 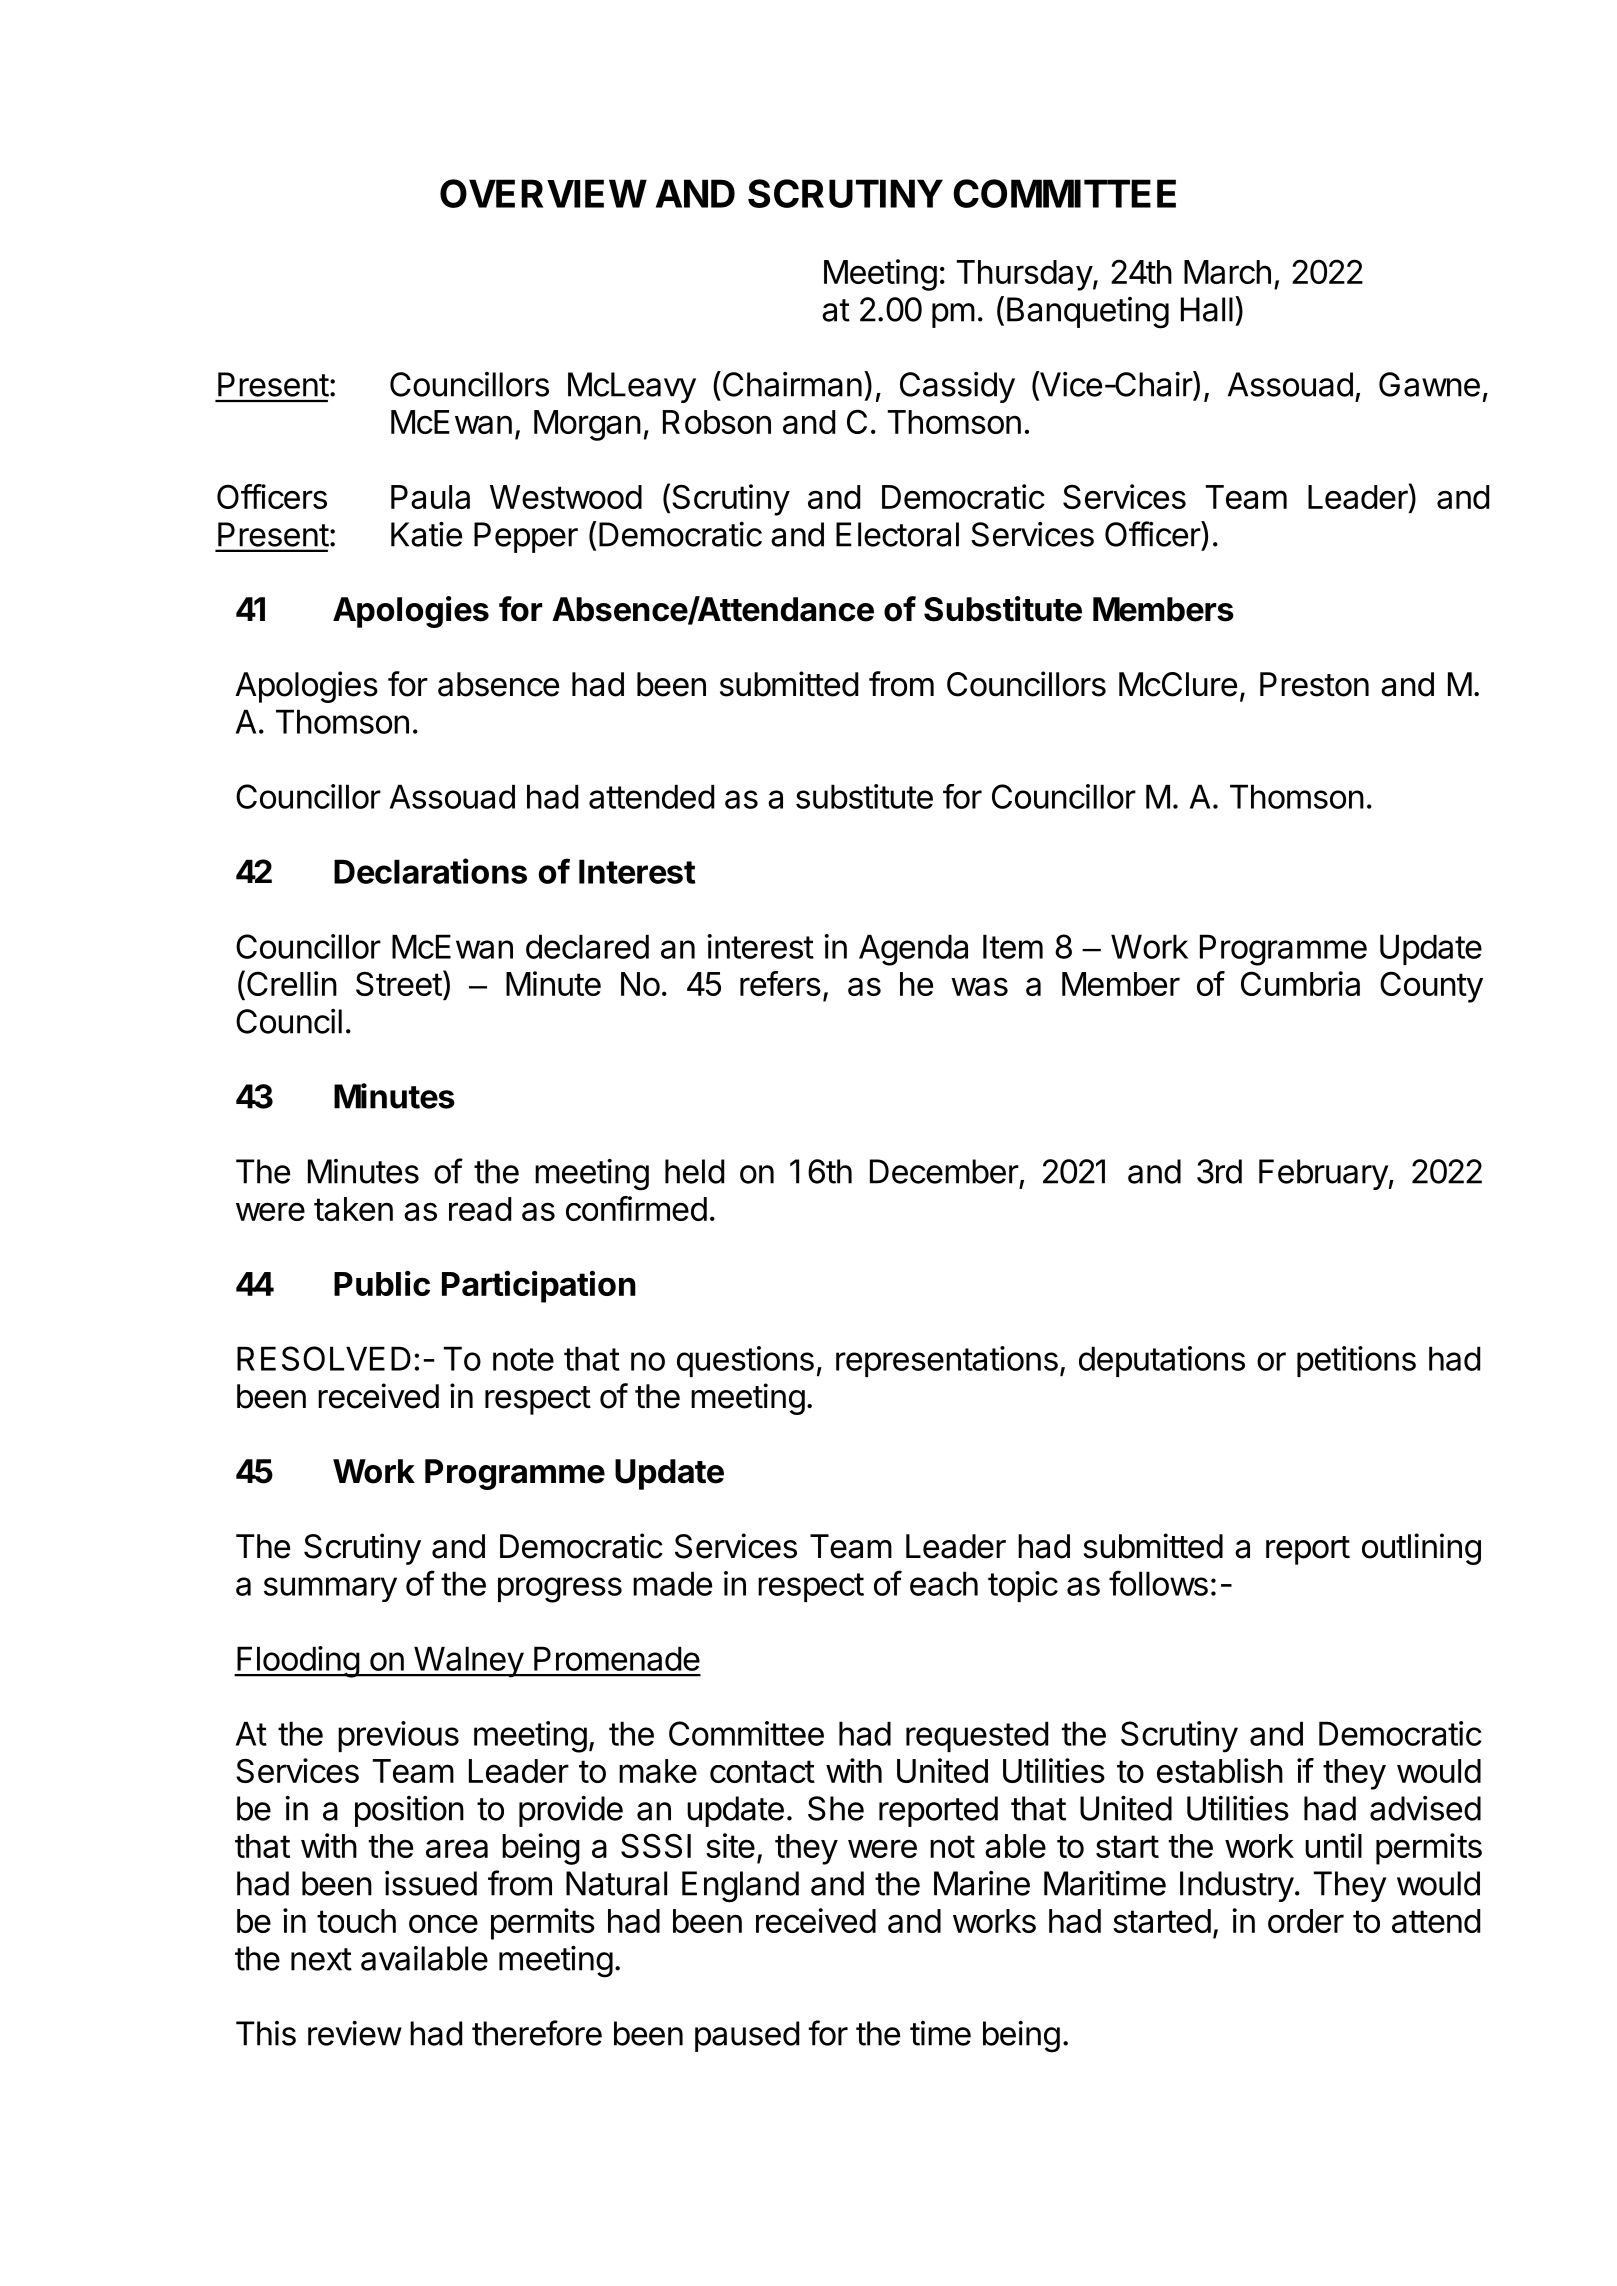 What do you see at coordinates (944, 1171) in the image?
I see `December` at bounding box center [944, 1171].
